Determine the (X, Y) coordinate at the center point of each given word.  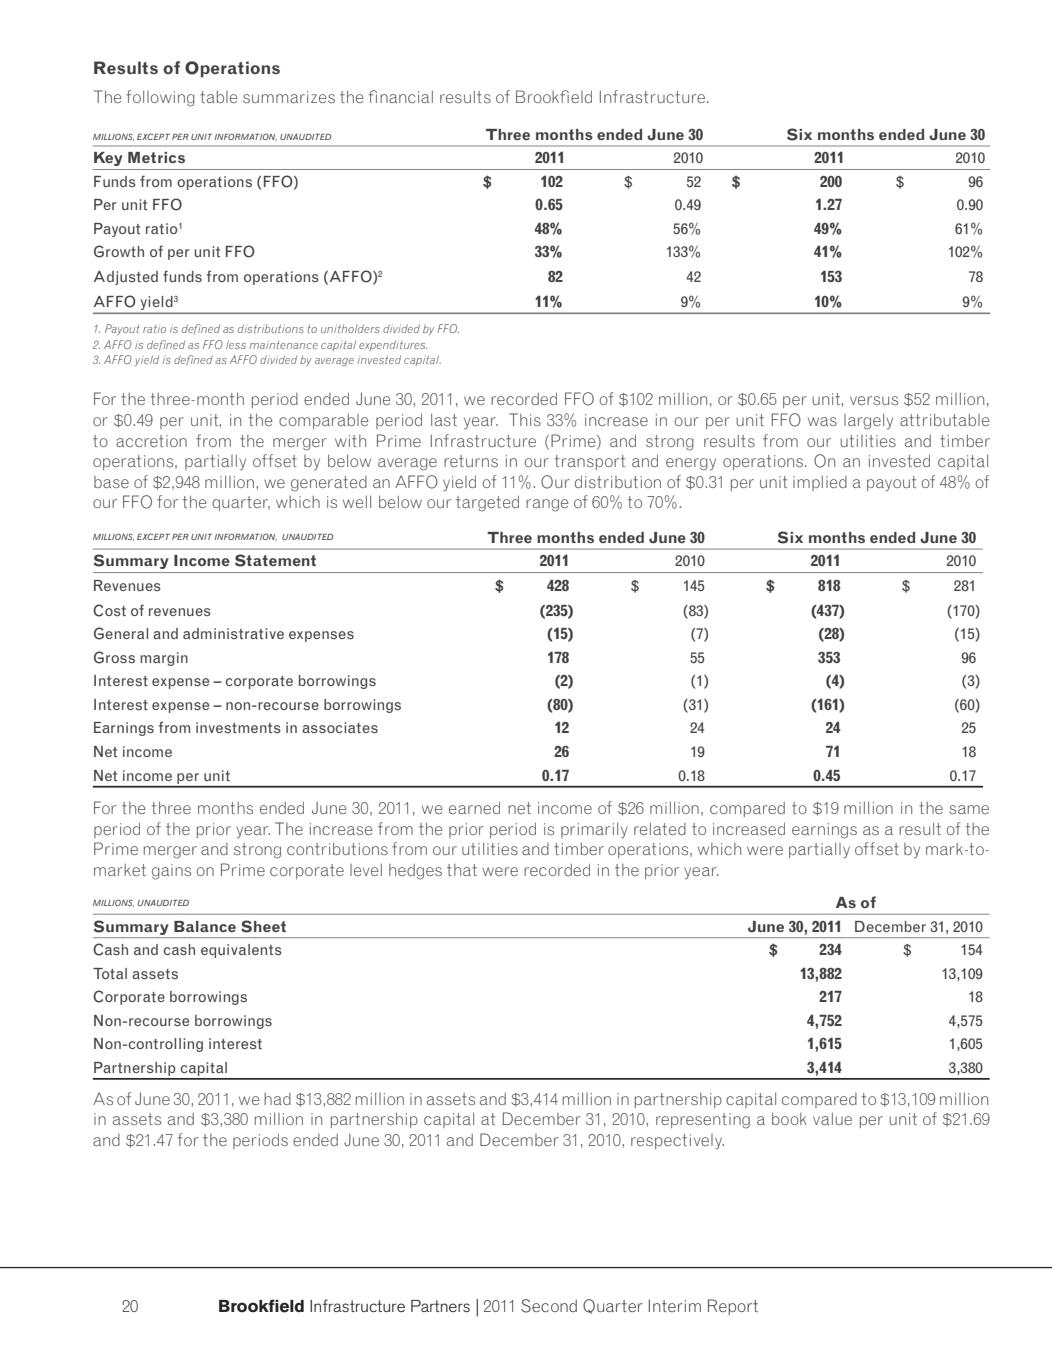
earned (474, 807)
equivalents (241, 951)
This (525, 419)
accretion (151, 441)
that (462, 870)
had (277, 1099)
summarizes (289, 97)
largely (868, 422)
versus (874, 400)
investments (238, 727)
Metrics (156, 157)
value (832, 1119)
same (969, 809)
